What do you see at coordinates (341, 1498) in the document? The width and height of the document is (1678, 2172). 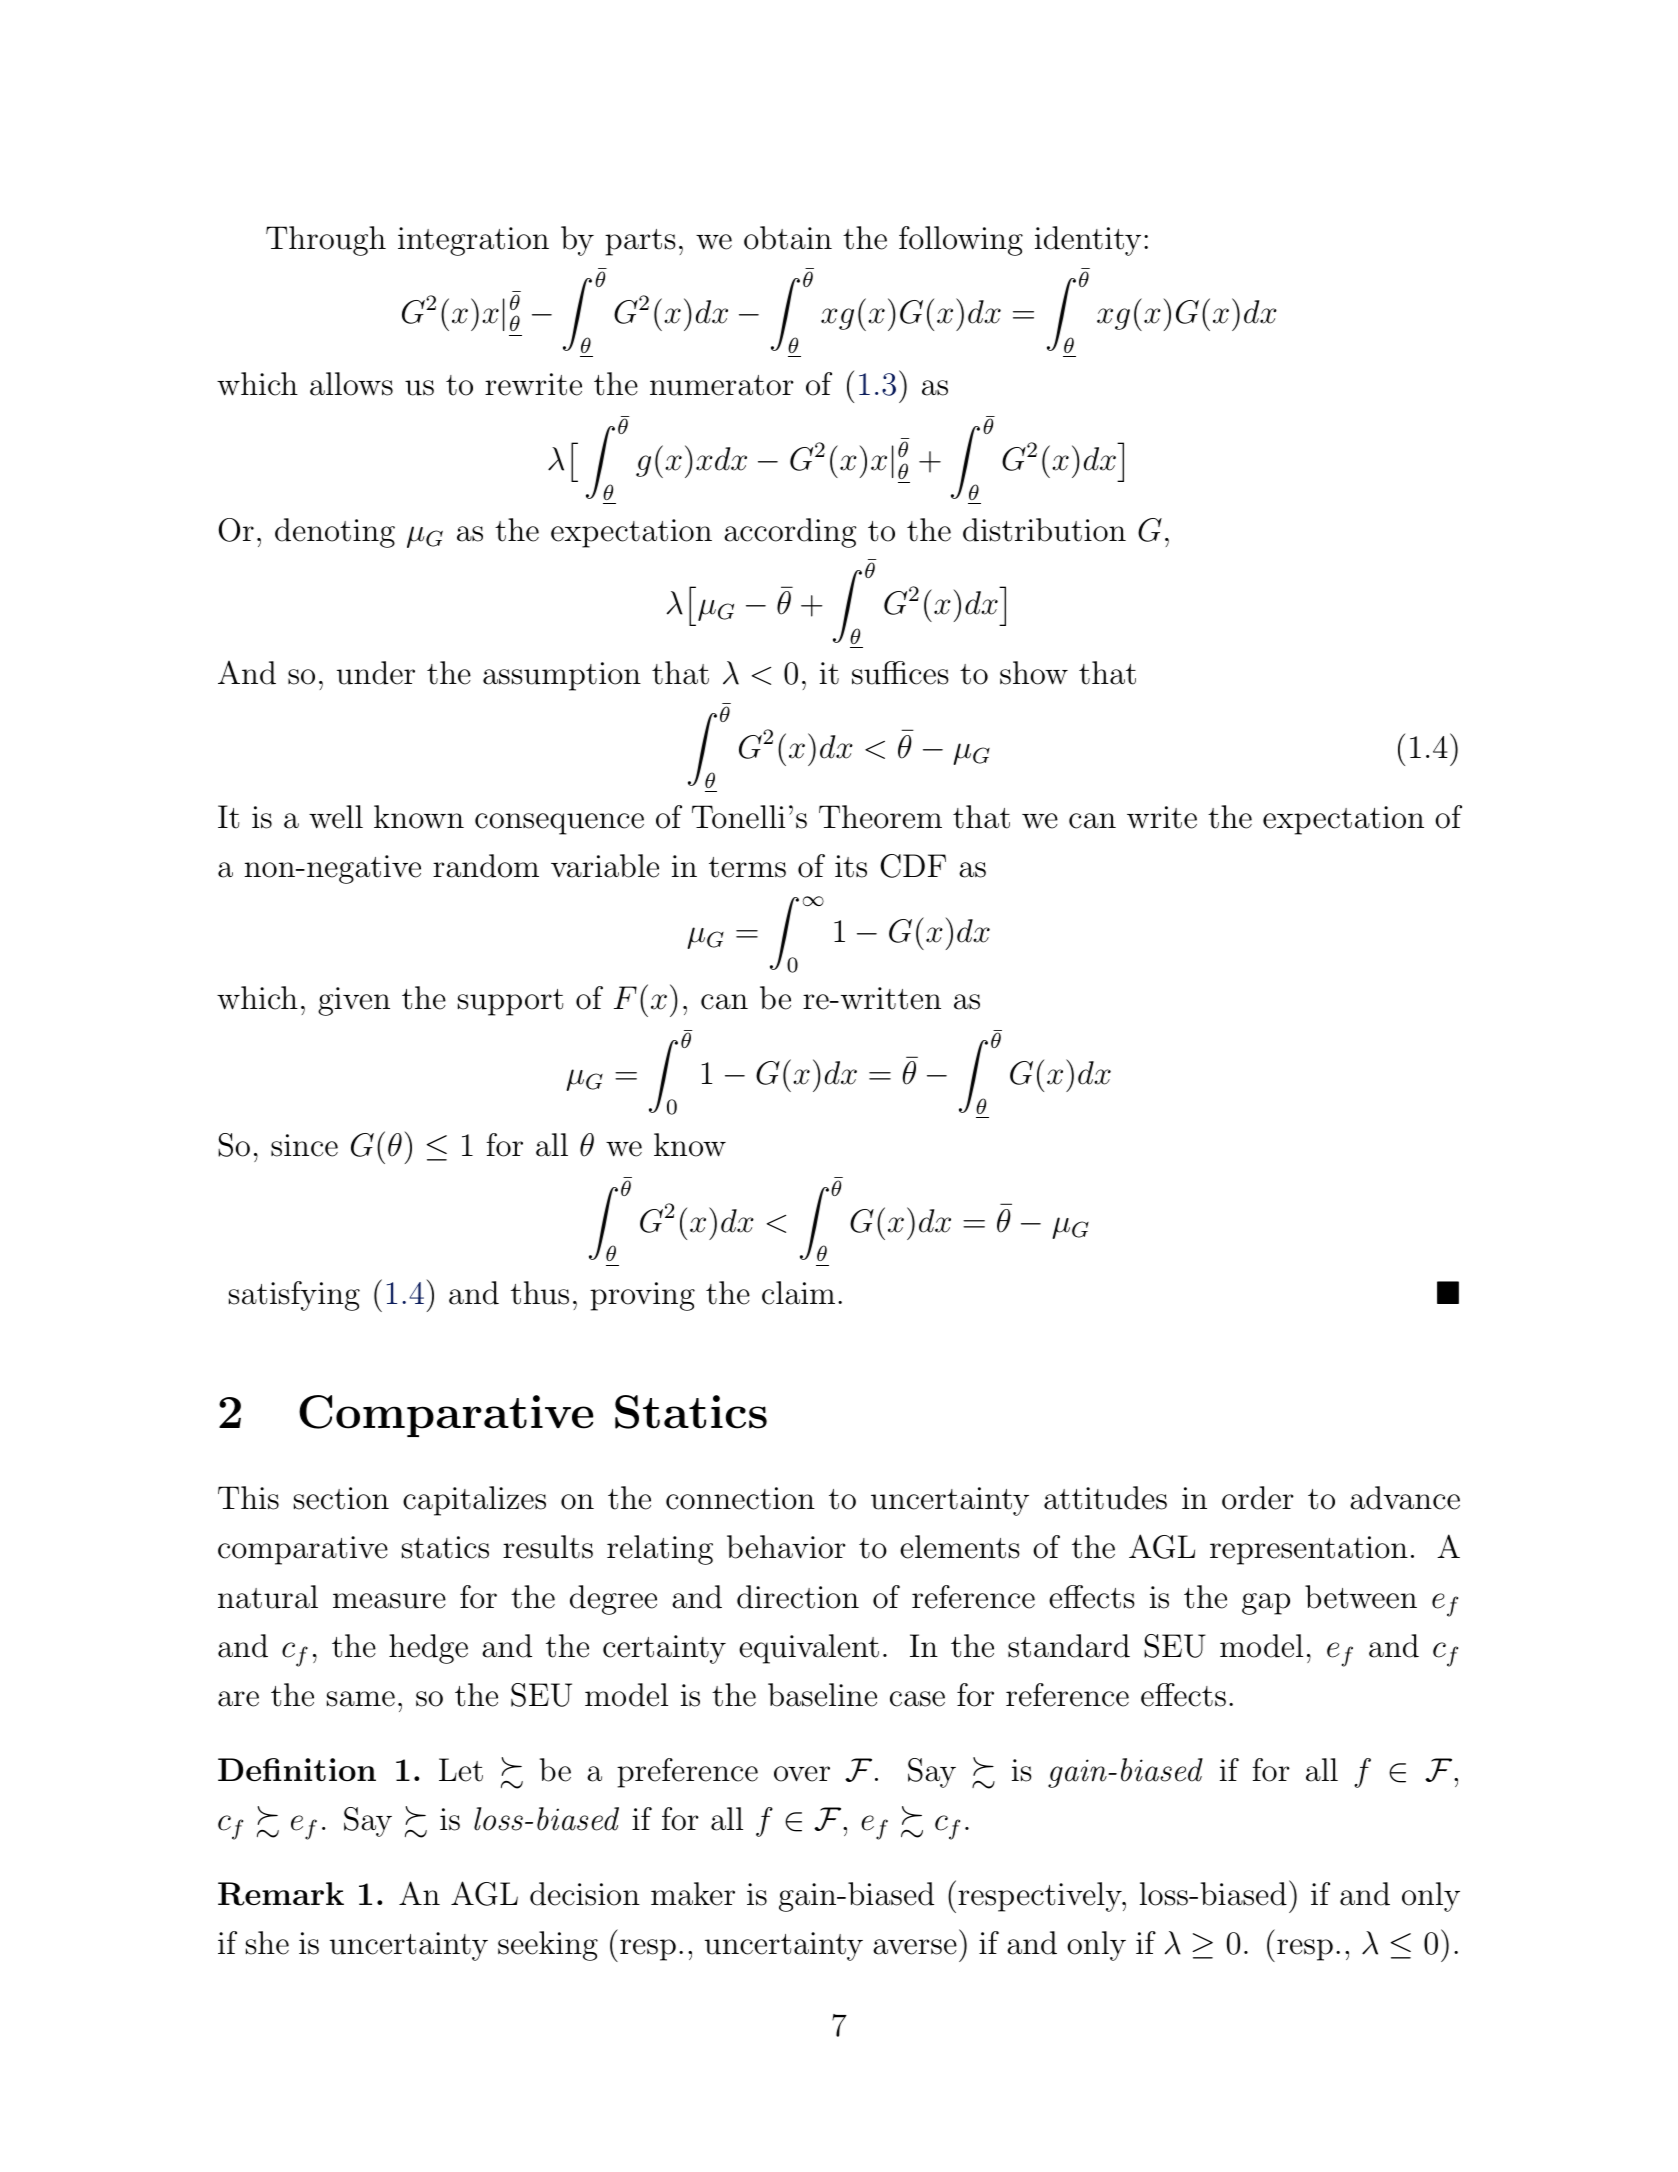 I see `section` at bounding box center [341, 1498].
